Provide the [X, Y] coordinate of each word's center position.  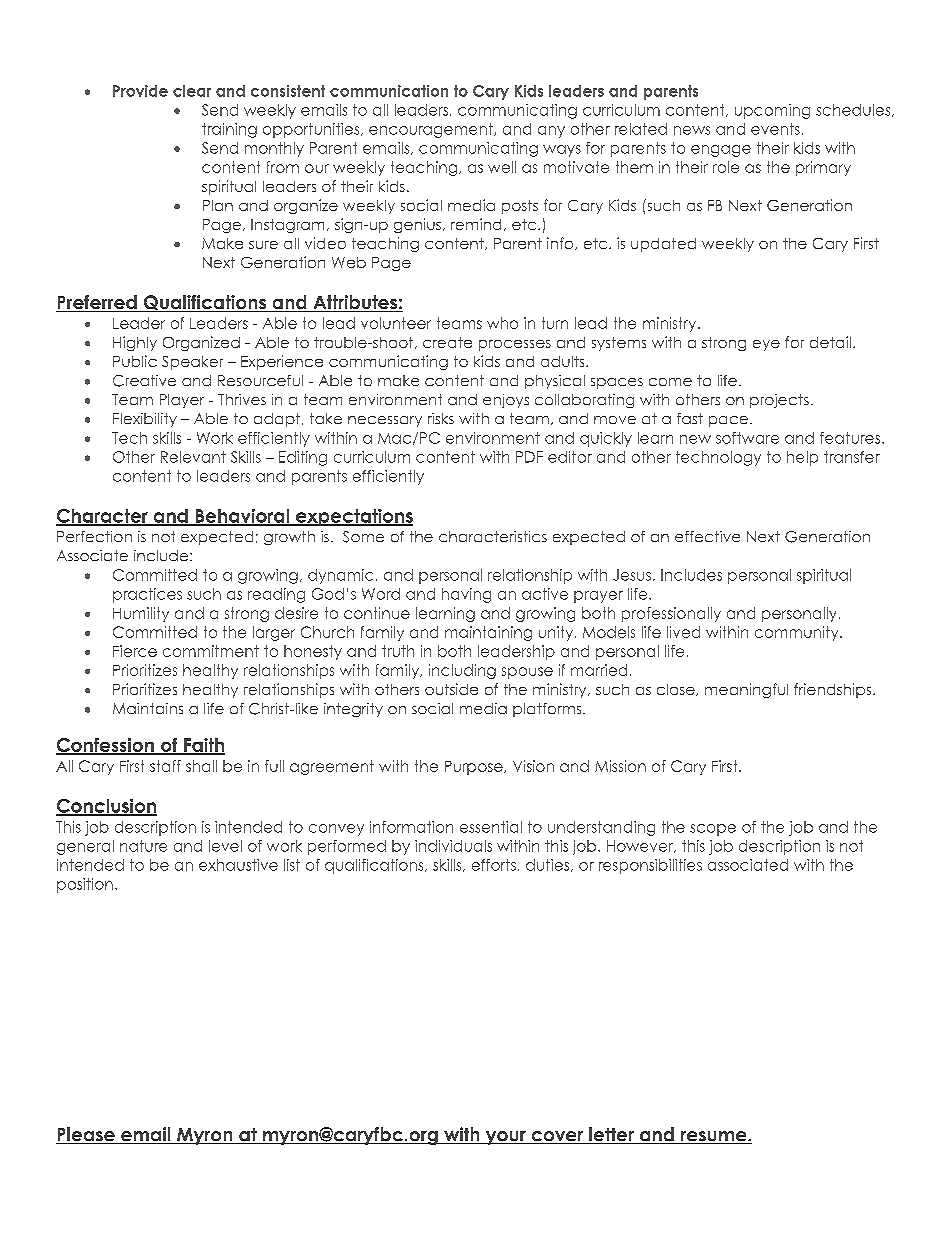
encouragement [432, 130]
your [505, 1138]
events [775, 129]
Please [86, 1135]
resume [714, 1137]
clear [192, 91]
